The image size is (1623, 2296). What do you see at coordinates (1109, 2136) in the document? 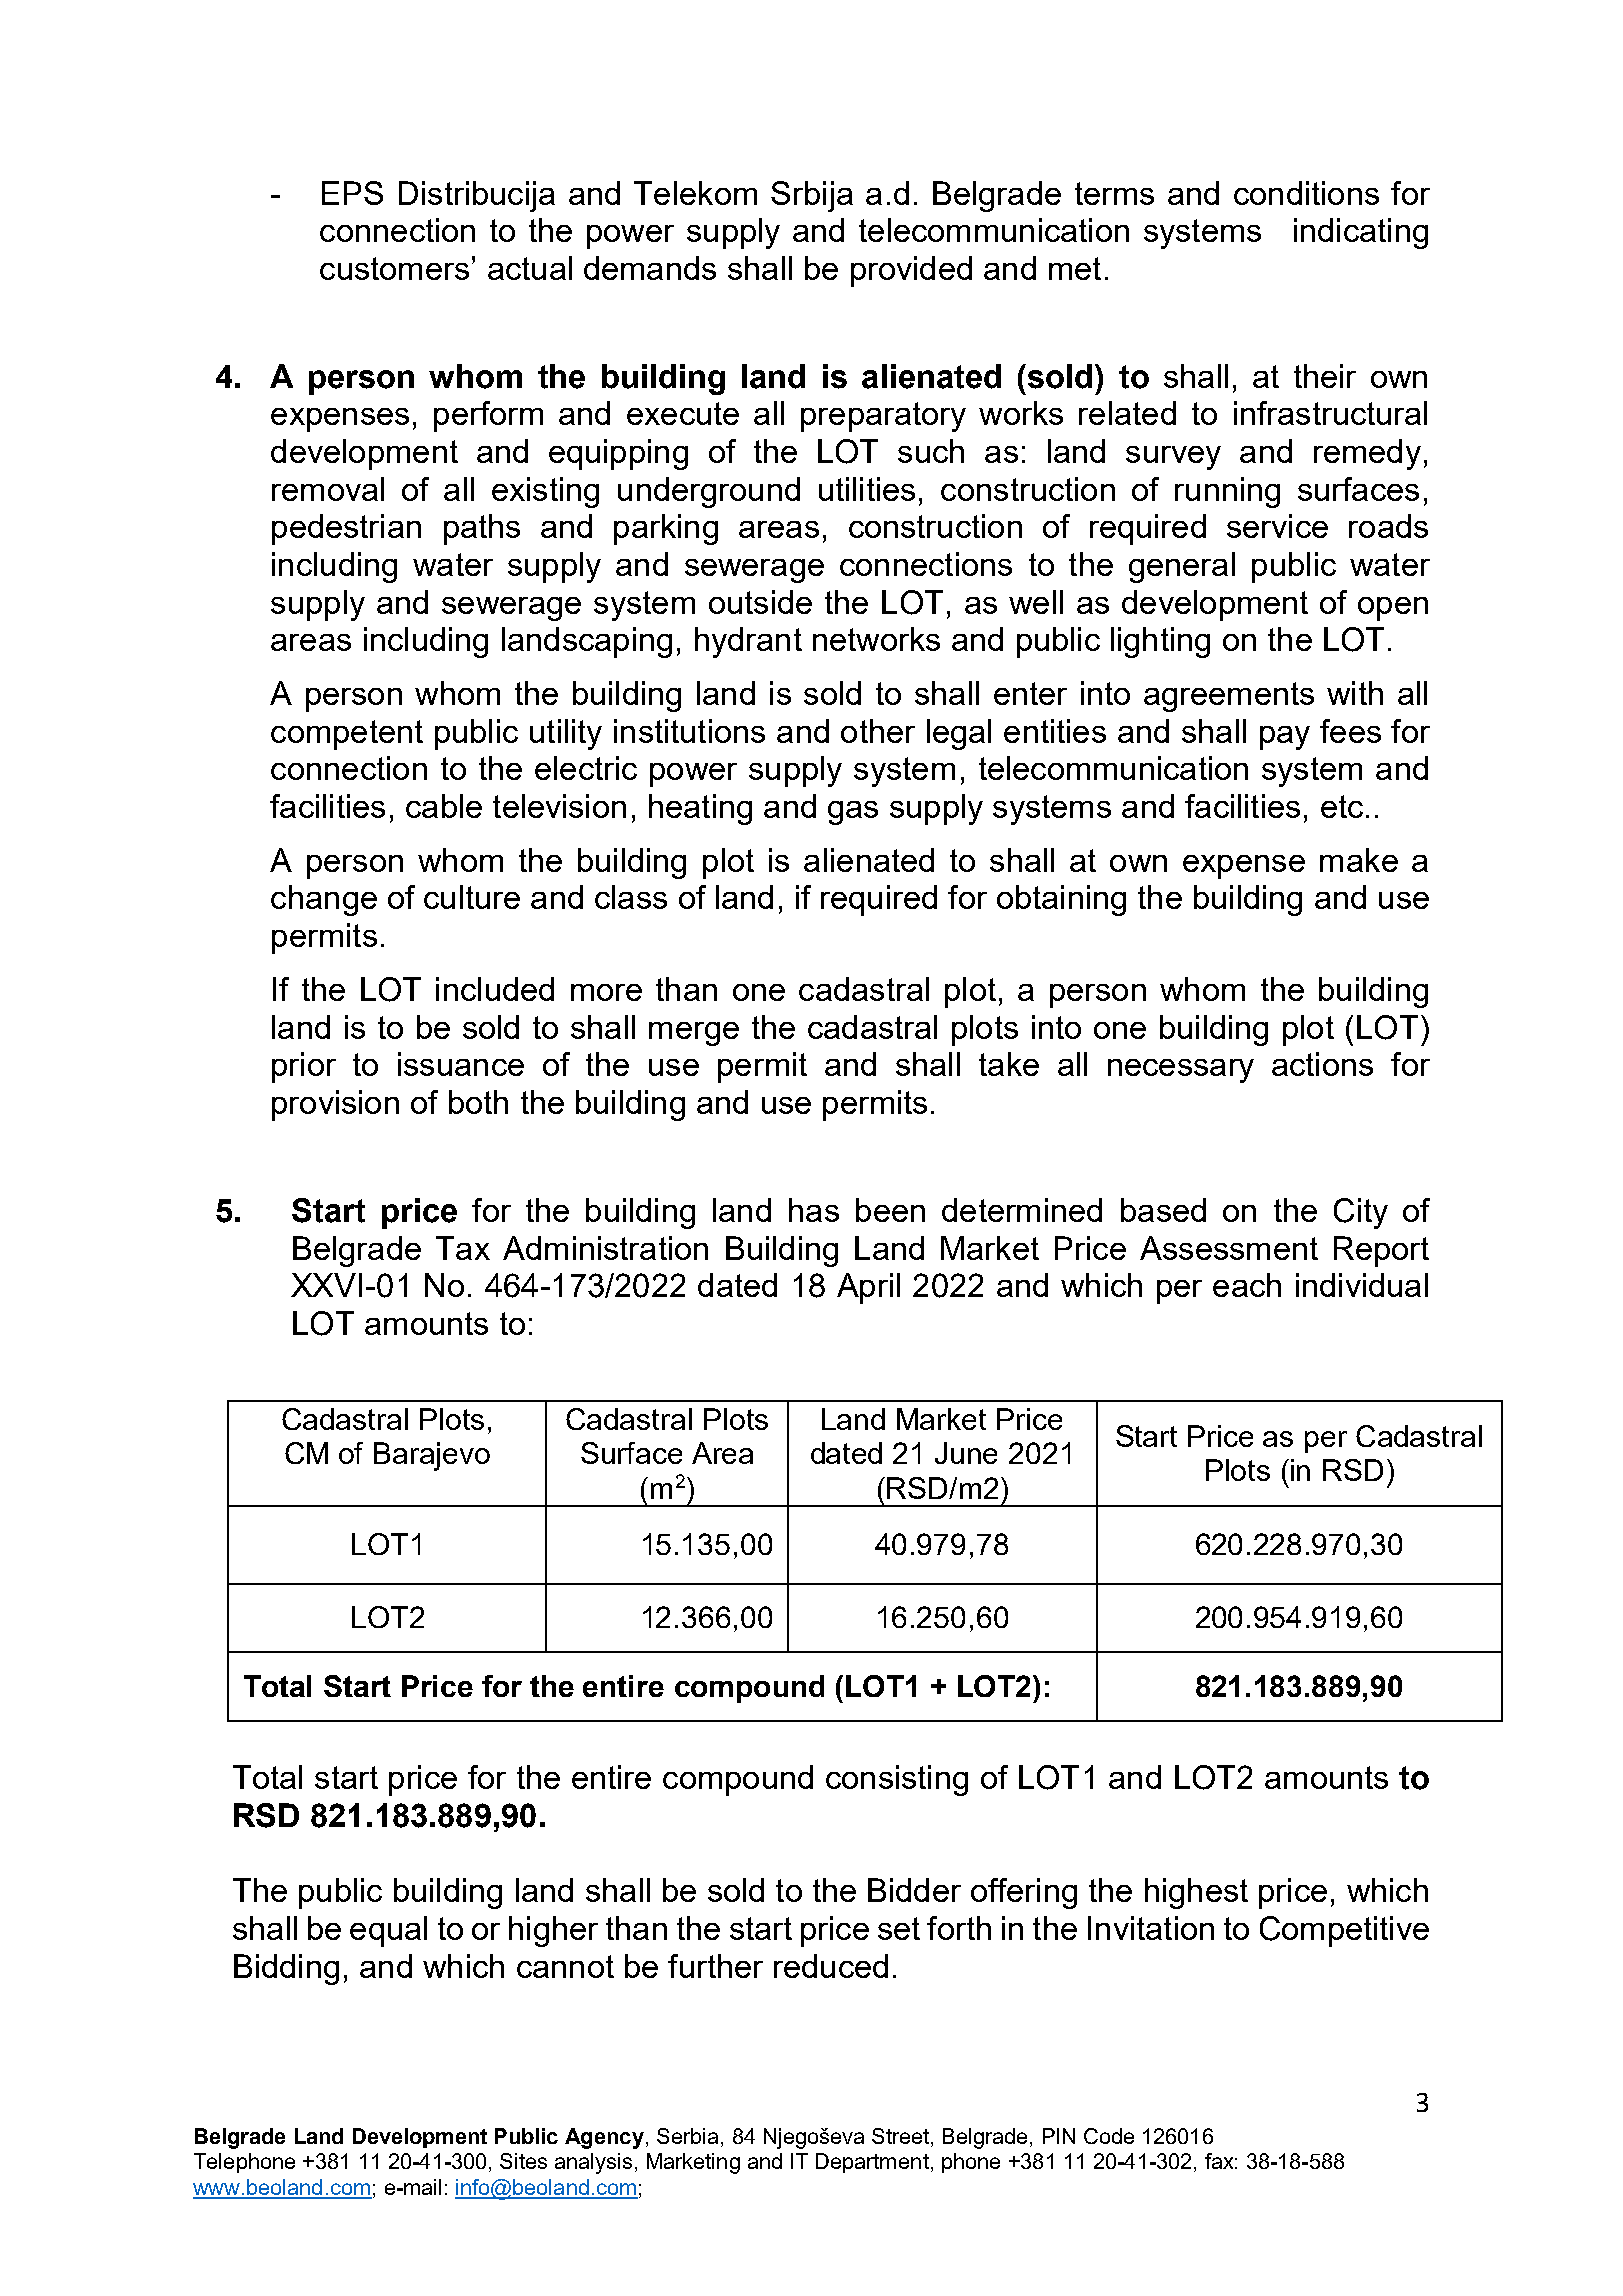
I see `Code` at bounding box center [1109, 2136].
